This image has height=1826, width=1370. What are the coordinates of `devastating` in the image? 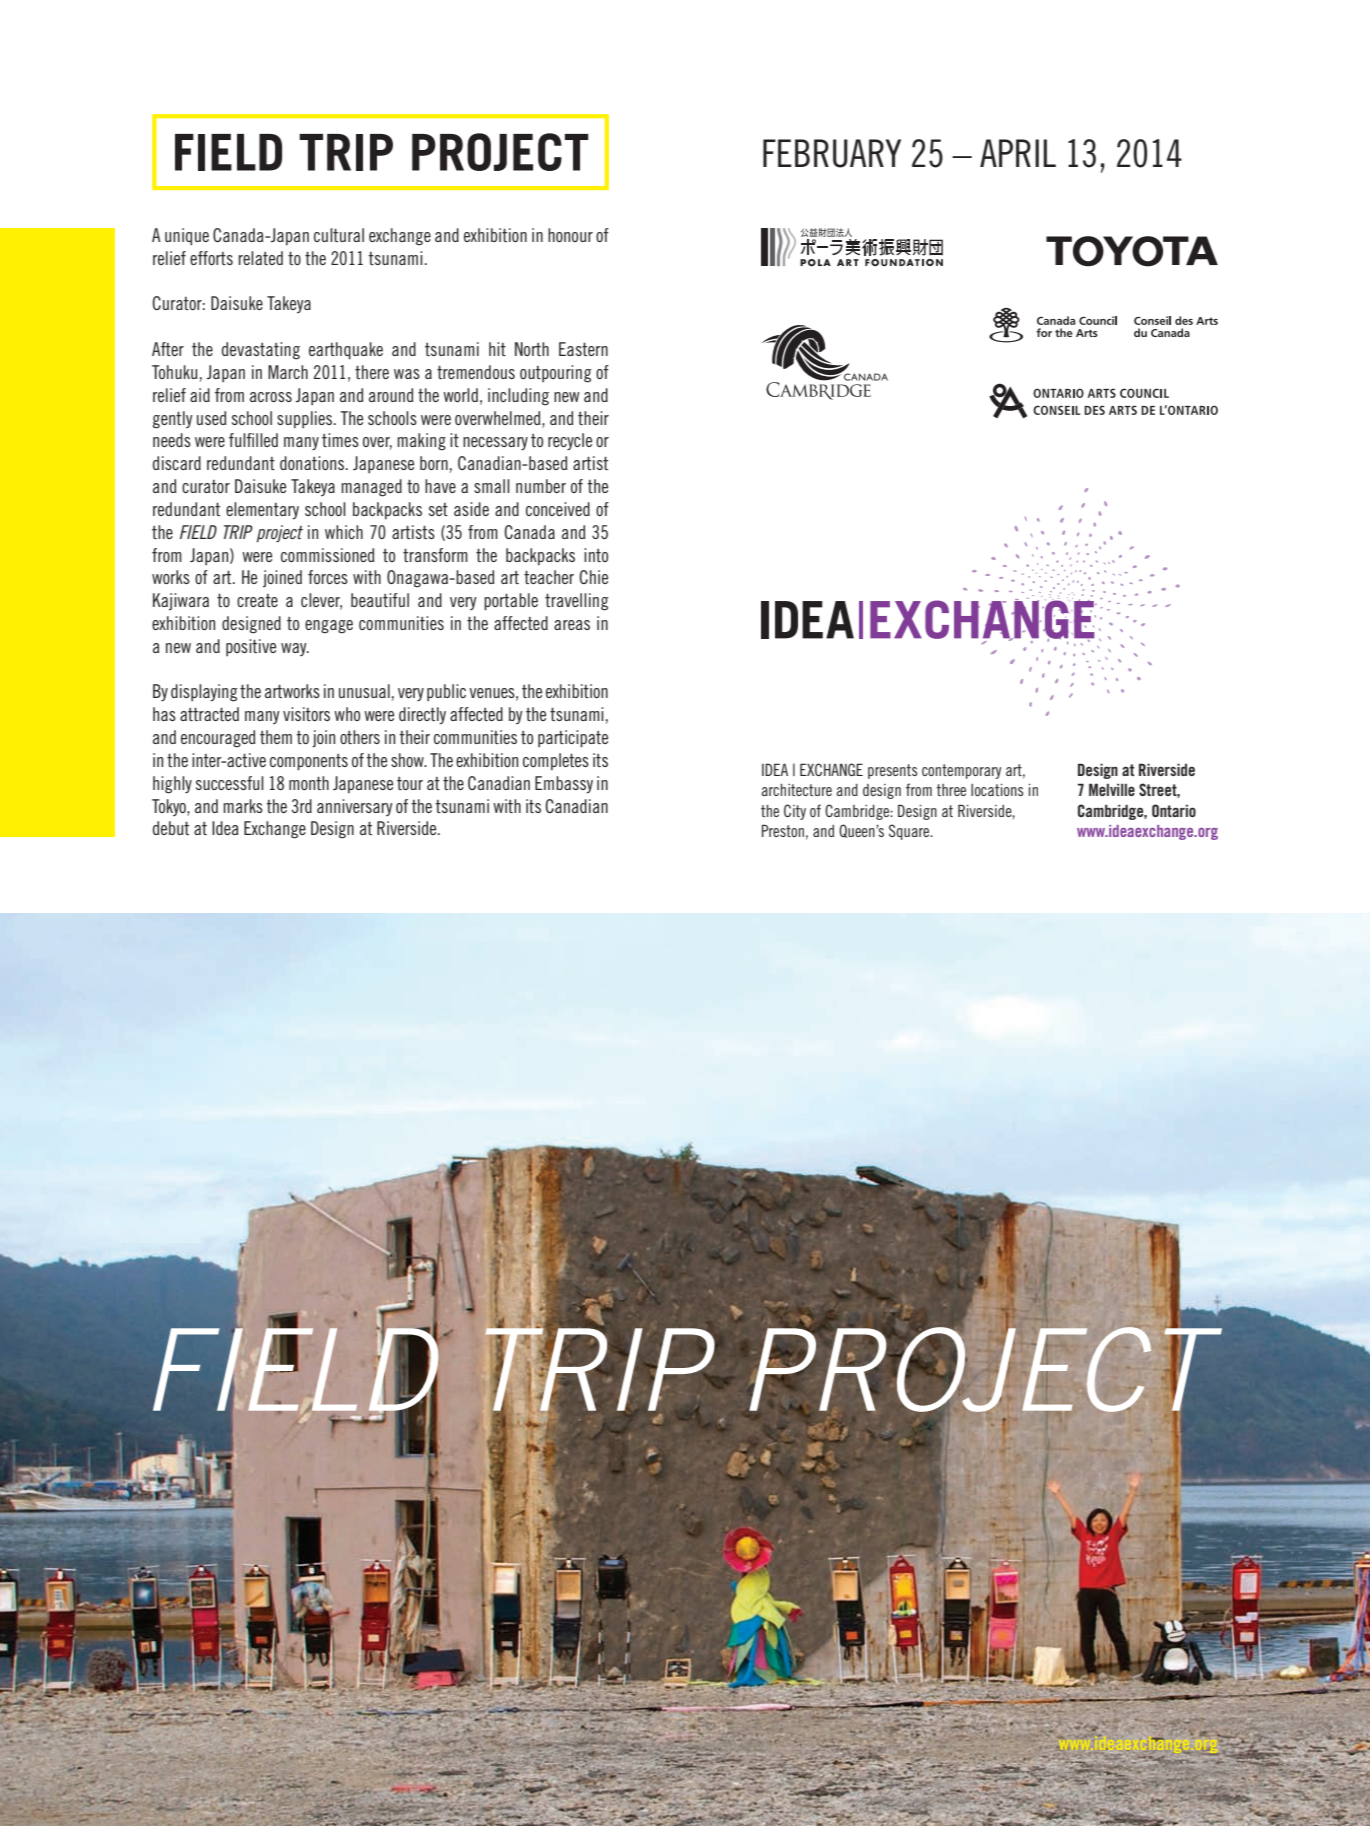 It's located at (261, 351).
